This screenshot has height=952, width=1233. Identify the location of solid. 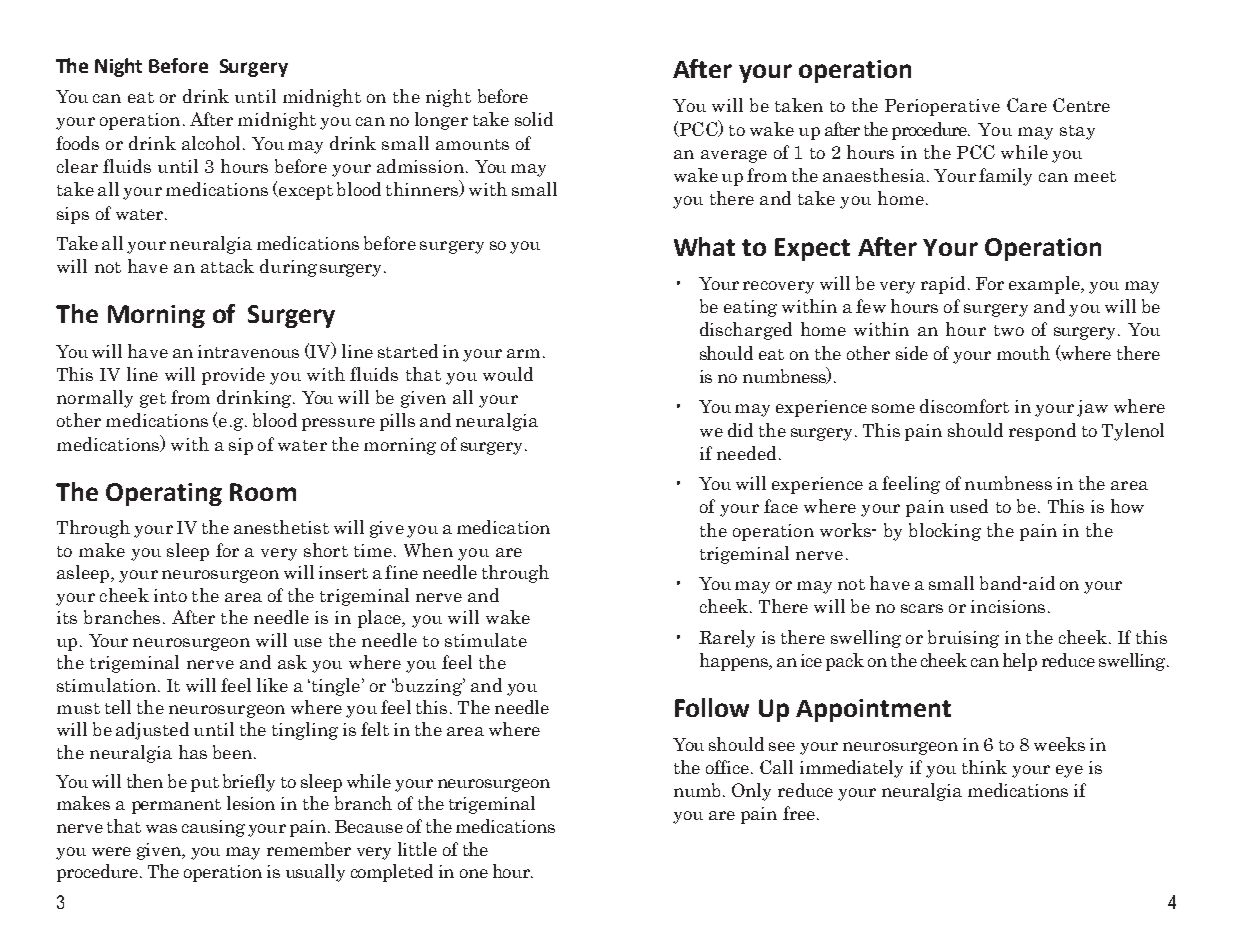
(534, 119).
